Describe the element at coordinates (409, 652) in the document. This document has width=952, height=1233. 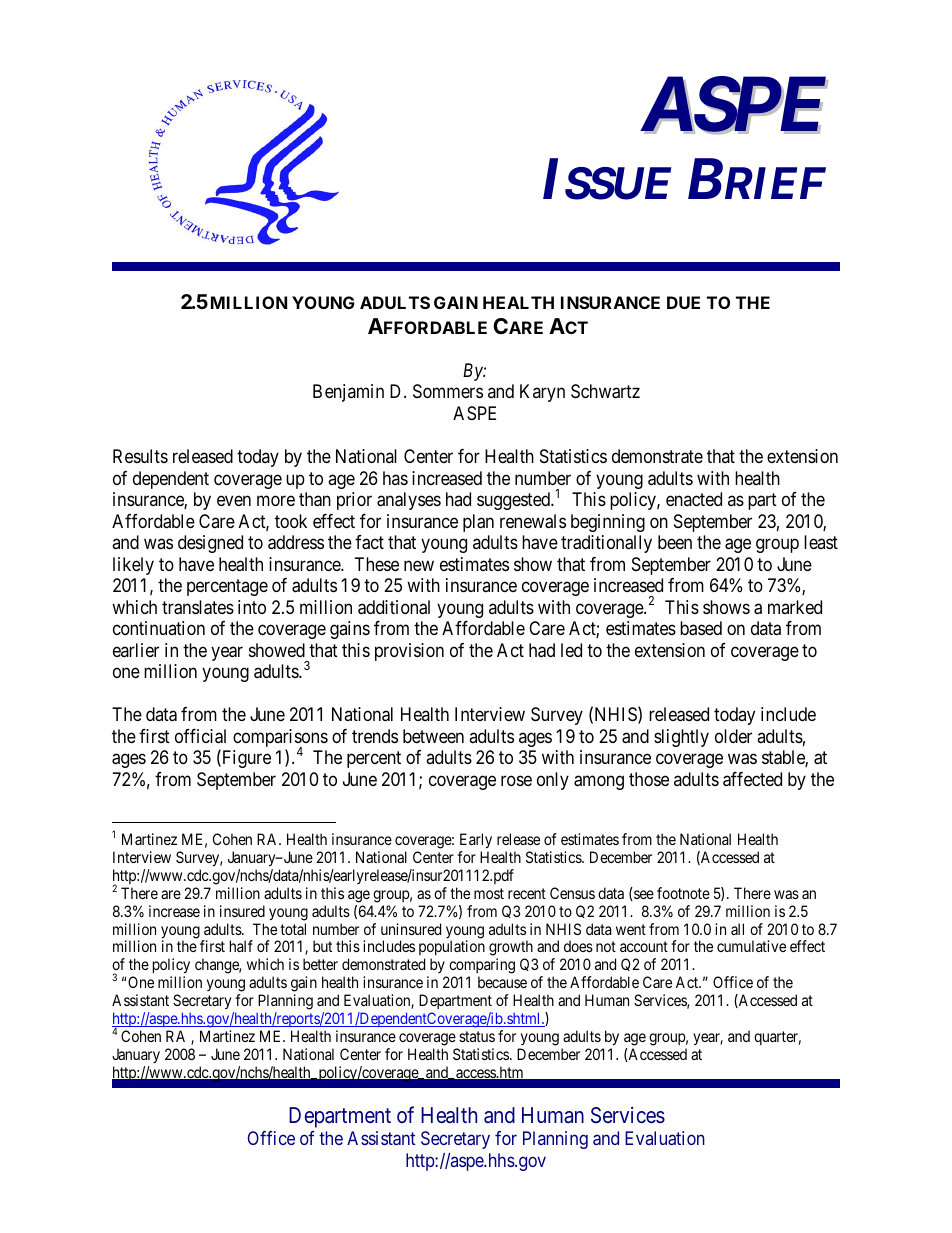
I see `provision` at that location.
